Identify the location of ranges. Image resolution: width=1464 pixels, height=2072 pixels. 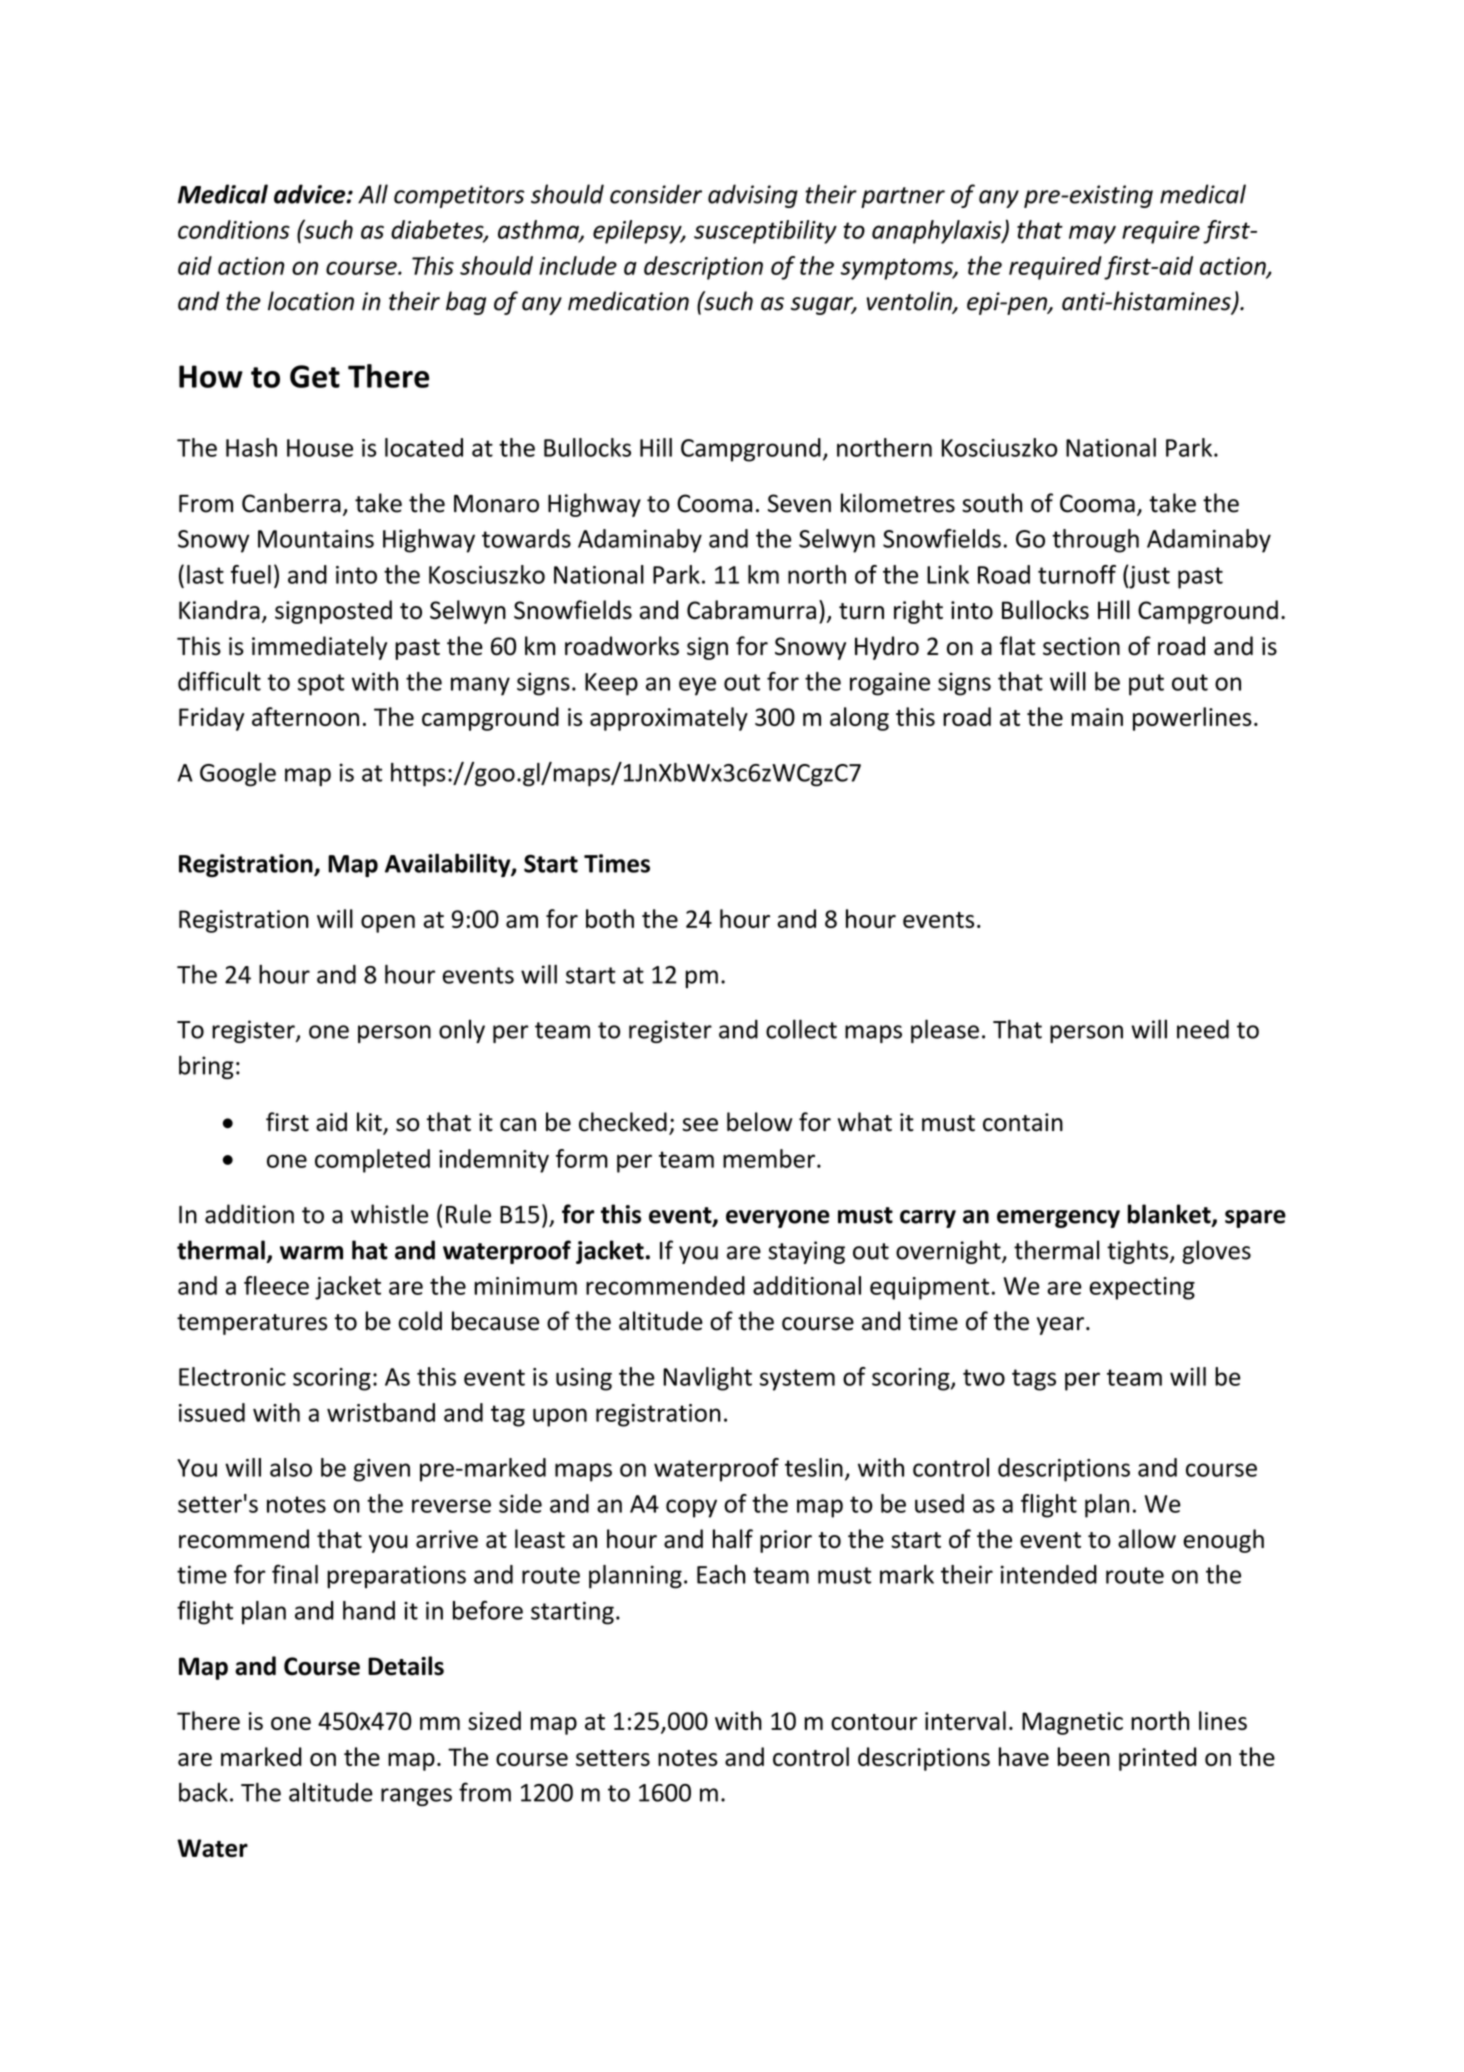
(416, 1797).
